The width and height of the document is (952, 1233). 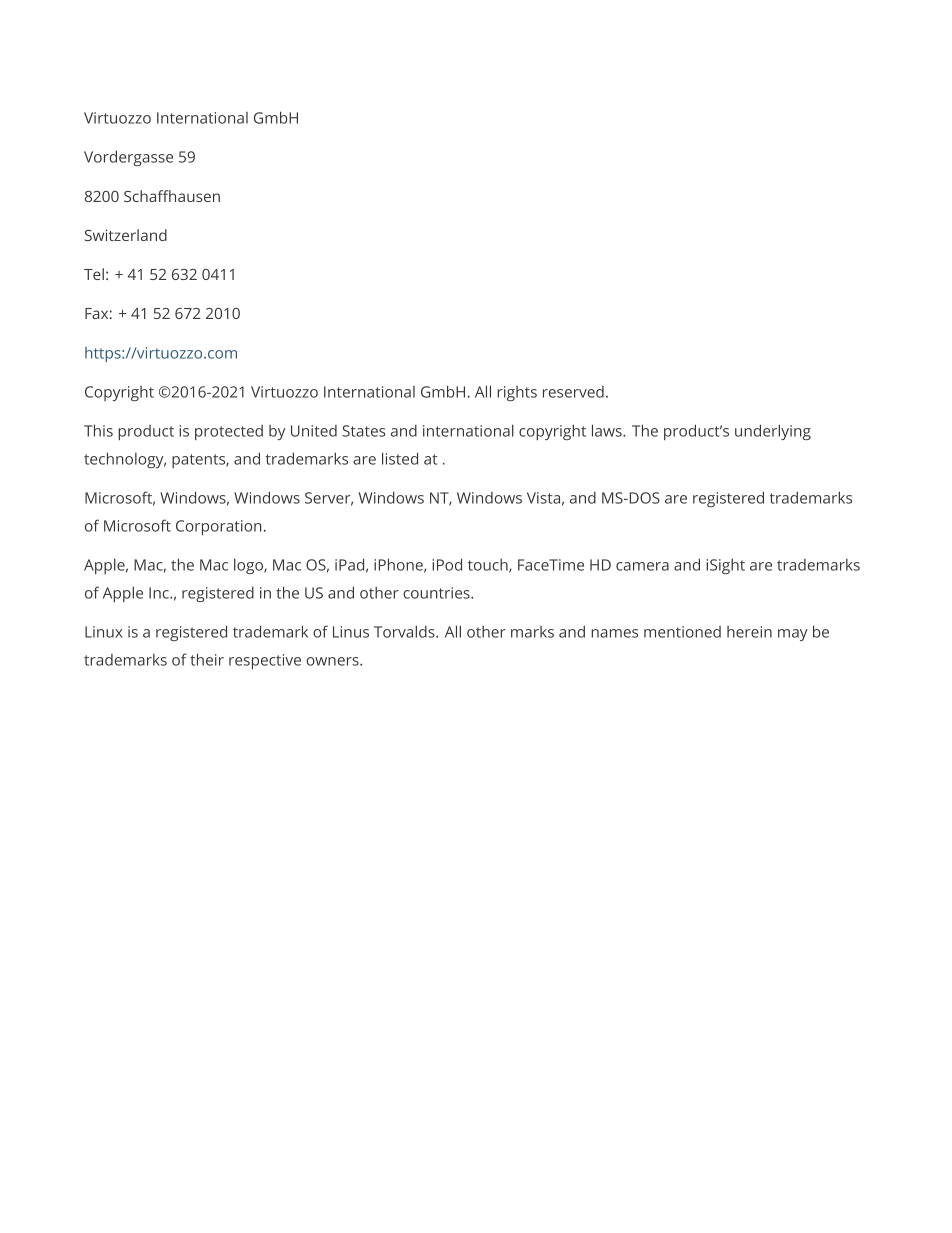 I want to click on rights, so click(x=517, y=393).
